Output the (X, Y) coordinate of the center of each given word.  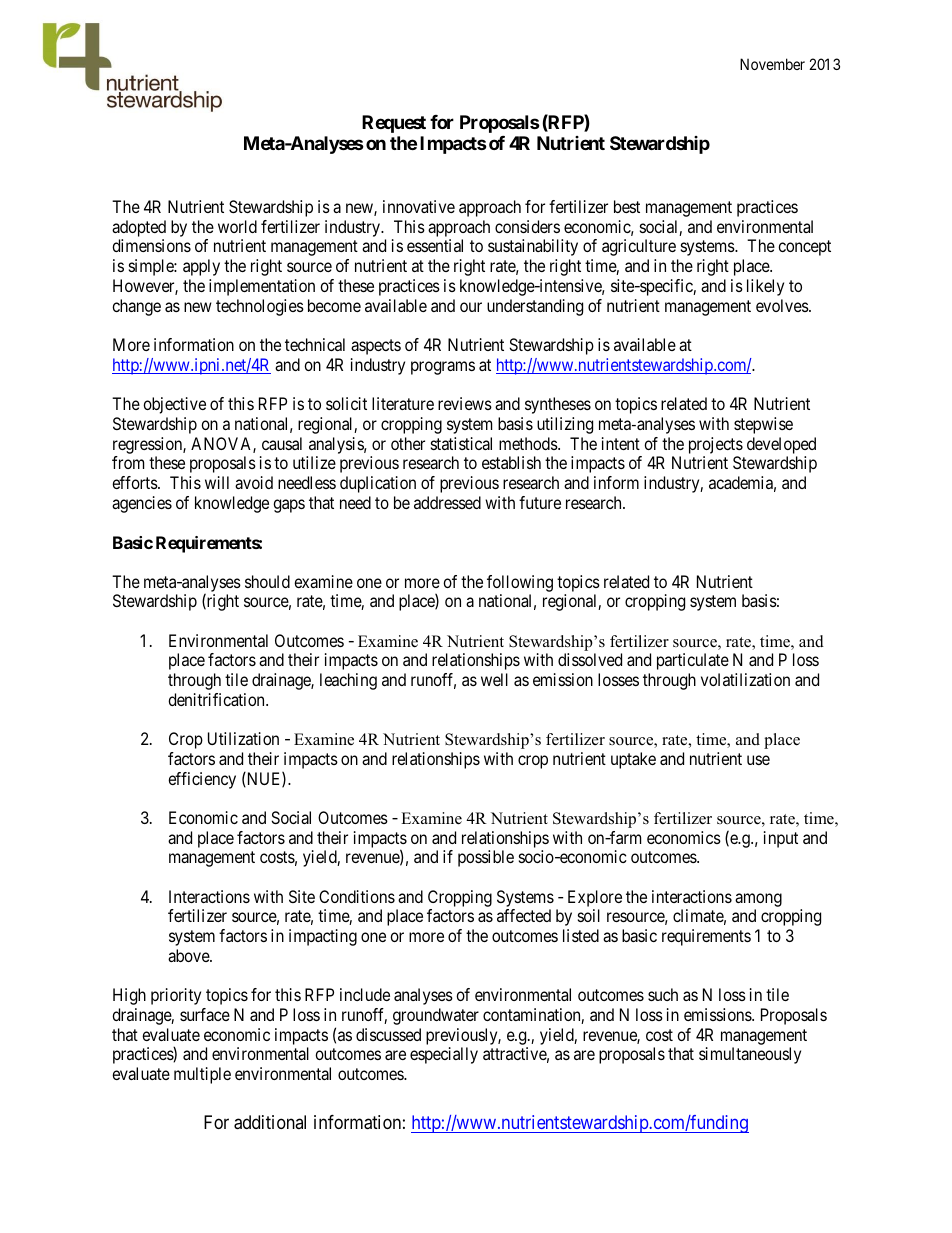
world (237, 226)
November (772, 64)
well (494, 679)
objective (174, 405)
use (758, 760)
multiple (202, 1075)
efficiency (202, 780)
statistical (461, 443)
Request (394, 124)
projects (716, 447)
